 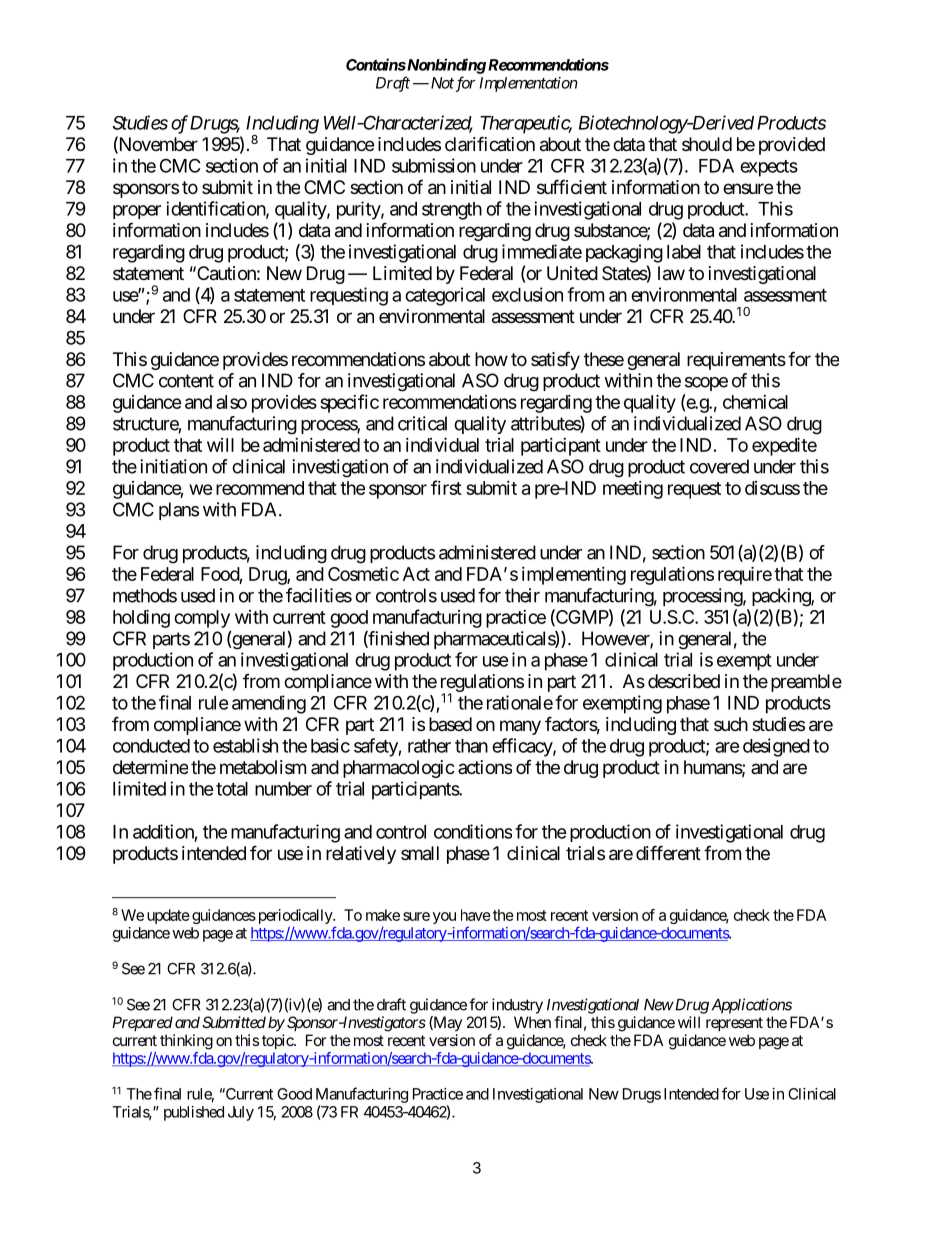 What do you see at coordinates (522, 595) in the screenshot?
I see `their` at bounding box center [522, 595].
